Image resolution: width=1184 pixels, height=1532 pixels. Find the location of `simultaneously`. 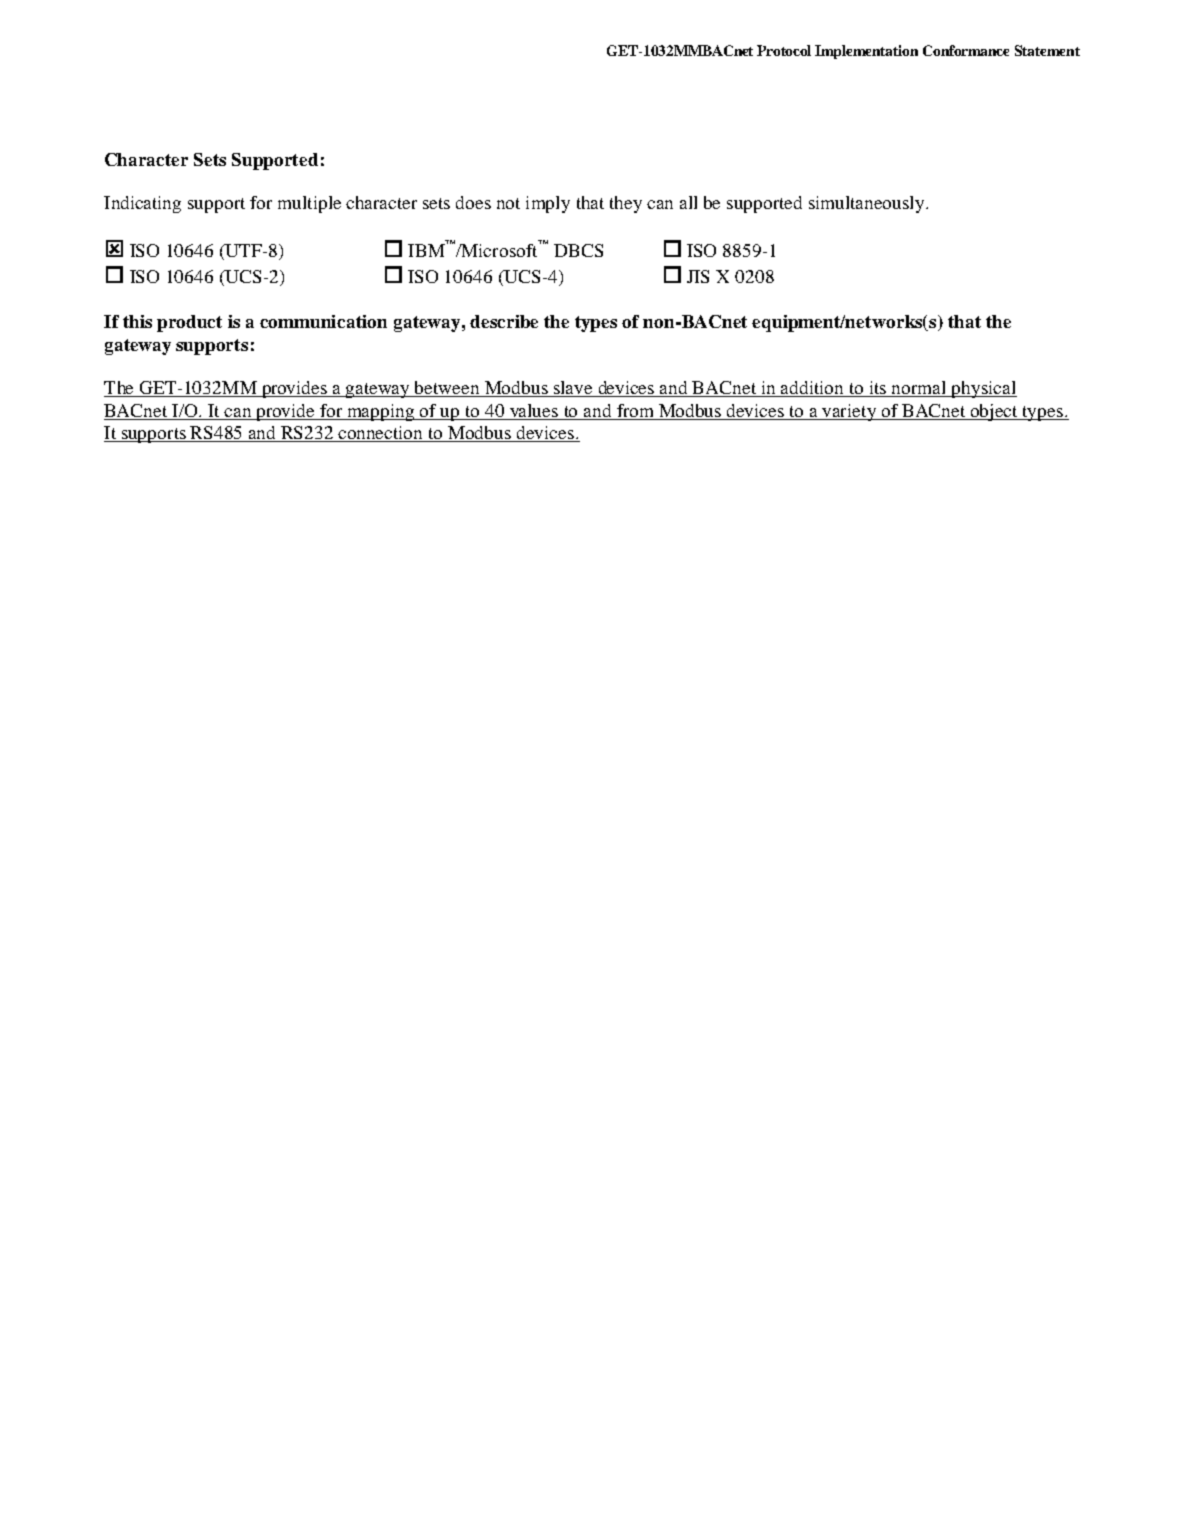

simultaneously is located at coordinates (868, 204).
